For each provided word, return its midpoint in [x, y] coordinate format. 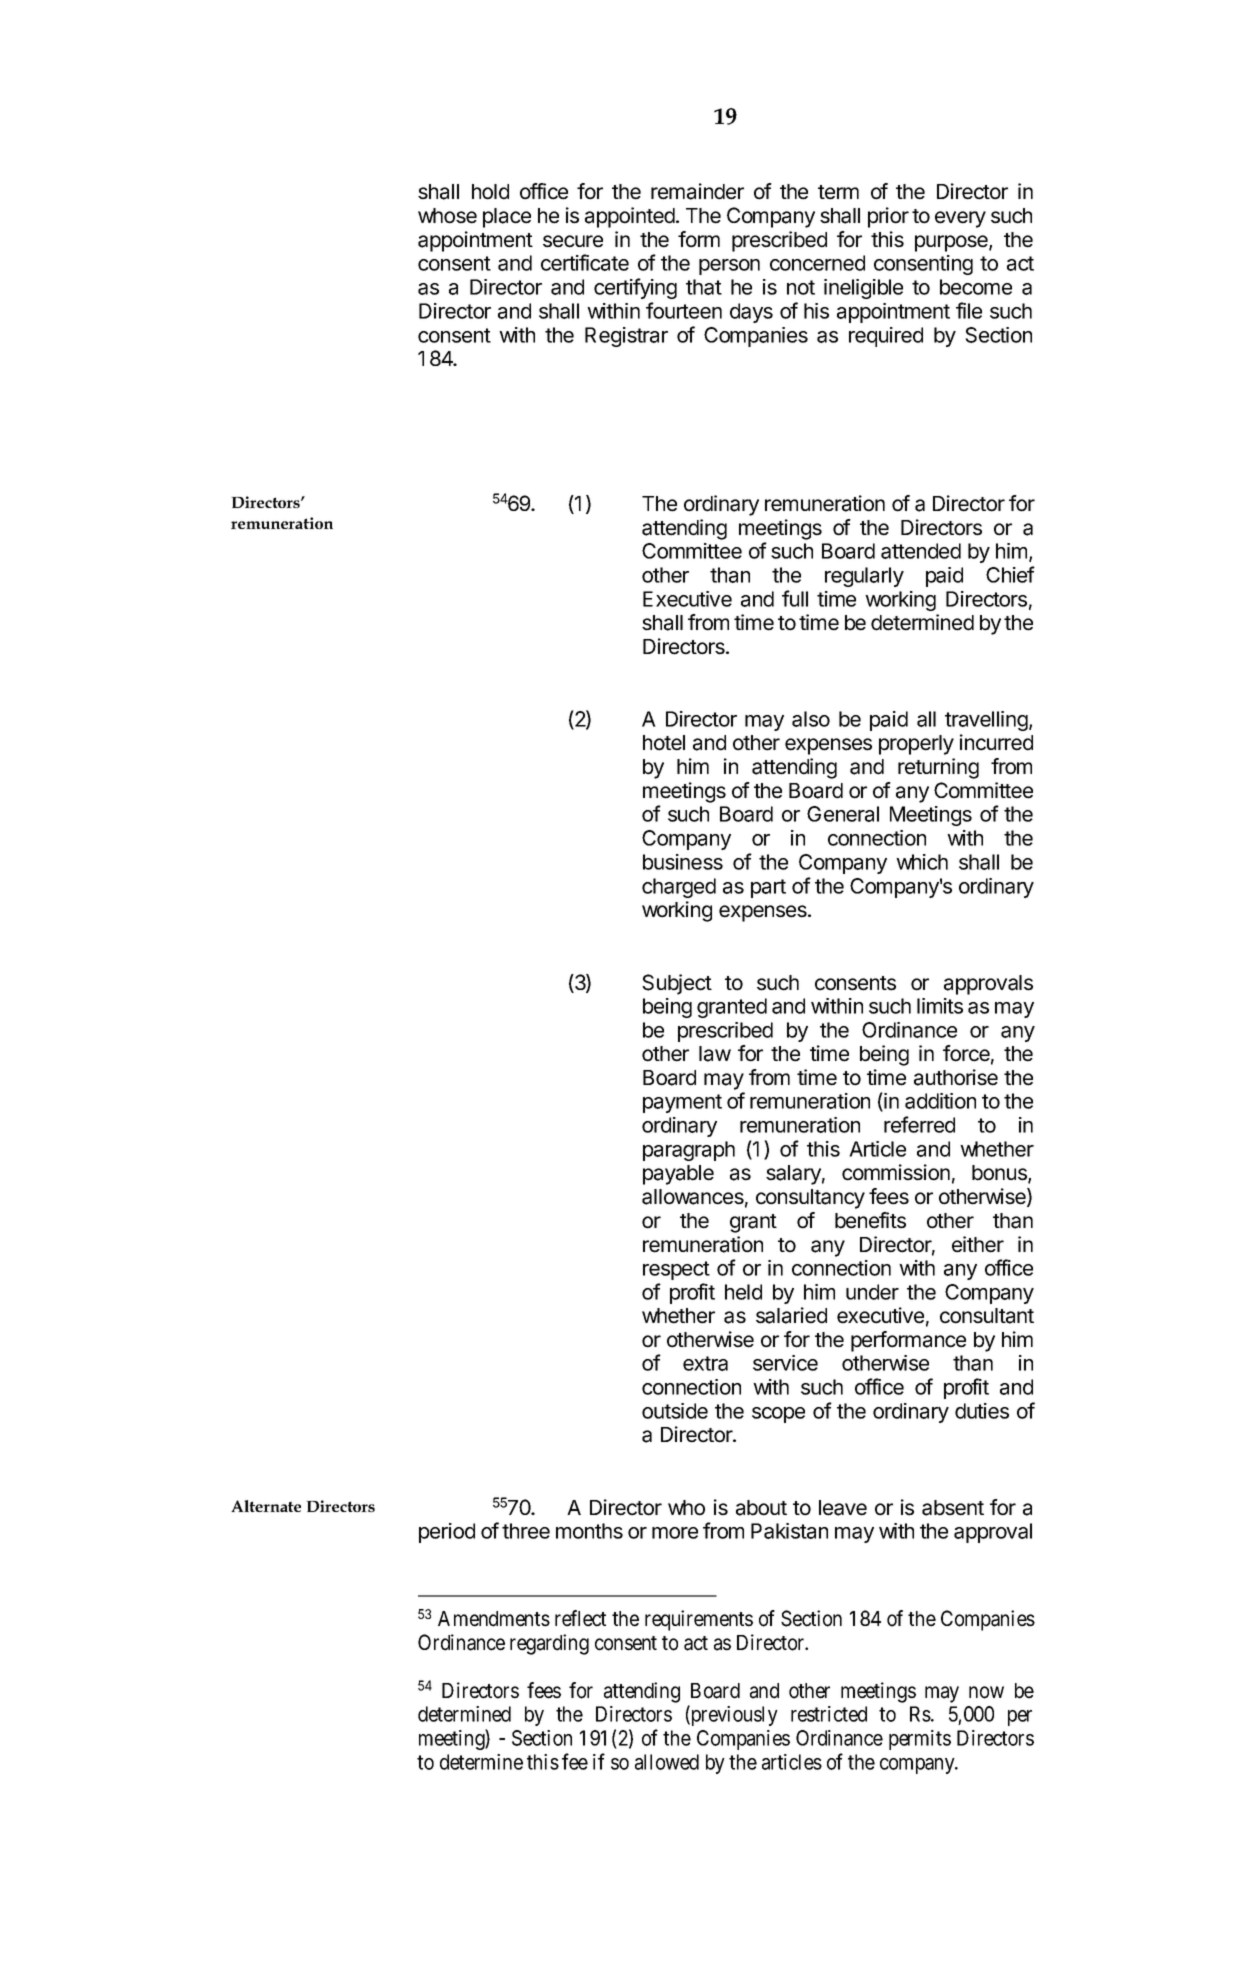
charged [679, 888]
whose [447, 216]
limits [940, 1006]
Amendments [494, 1619]
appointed [631, 217]
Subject [677, 984]
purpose [952, 243]
